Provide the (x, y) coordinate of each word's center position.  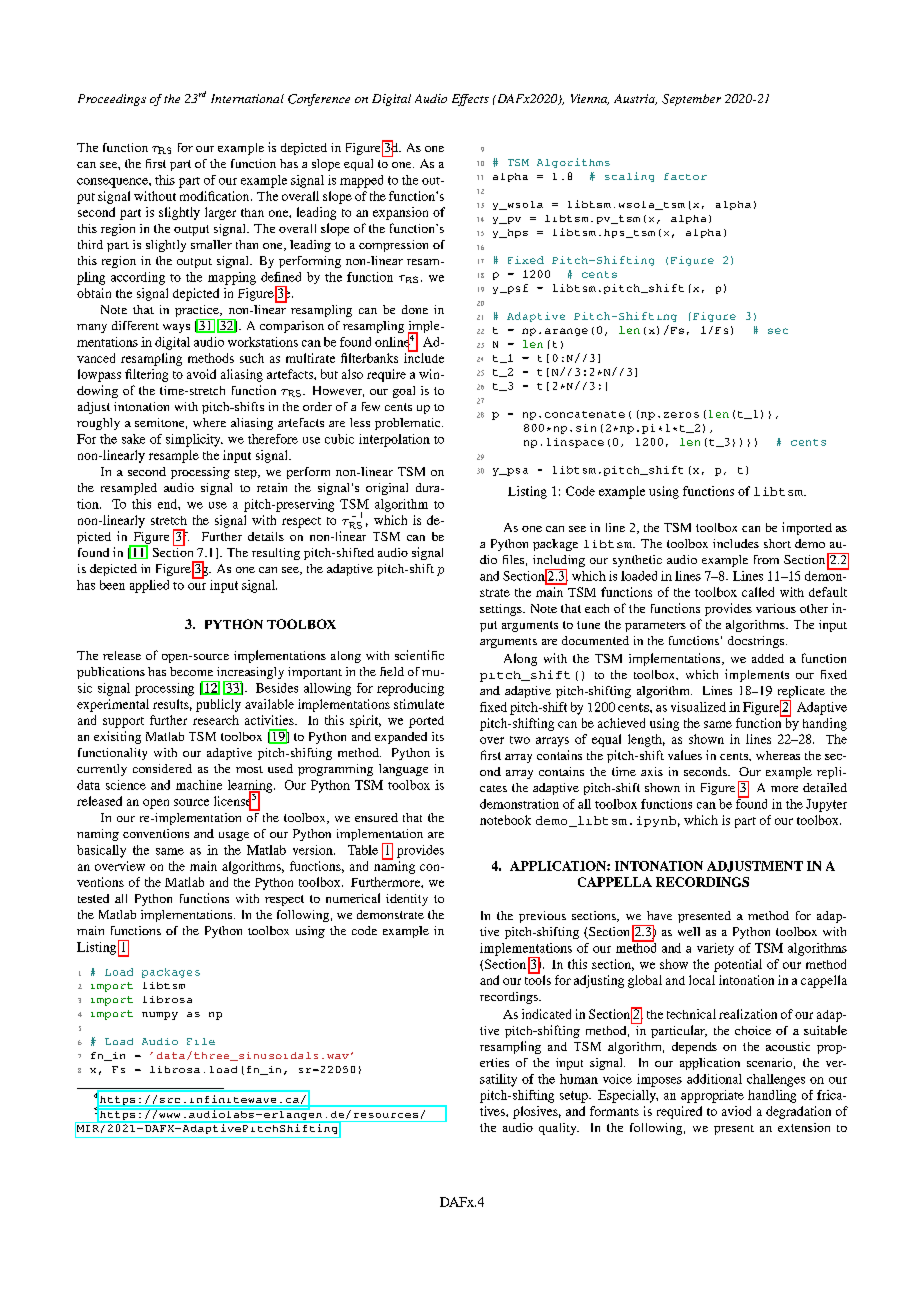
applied (149, 586)
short (777, 543)
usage (234, 836)
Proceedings (112, 100)
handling (772, 1096)
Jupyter (826, 805)
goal (404, 392)
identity (407, 900)
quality (559, 1129)
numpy (160, 1016)
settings (502, 610)
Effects (470, 100)
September (691, 100)
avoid (201, 374)
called (758, 592)
